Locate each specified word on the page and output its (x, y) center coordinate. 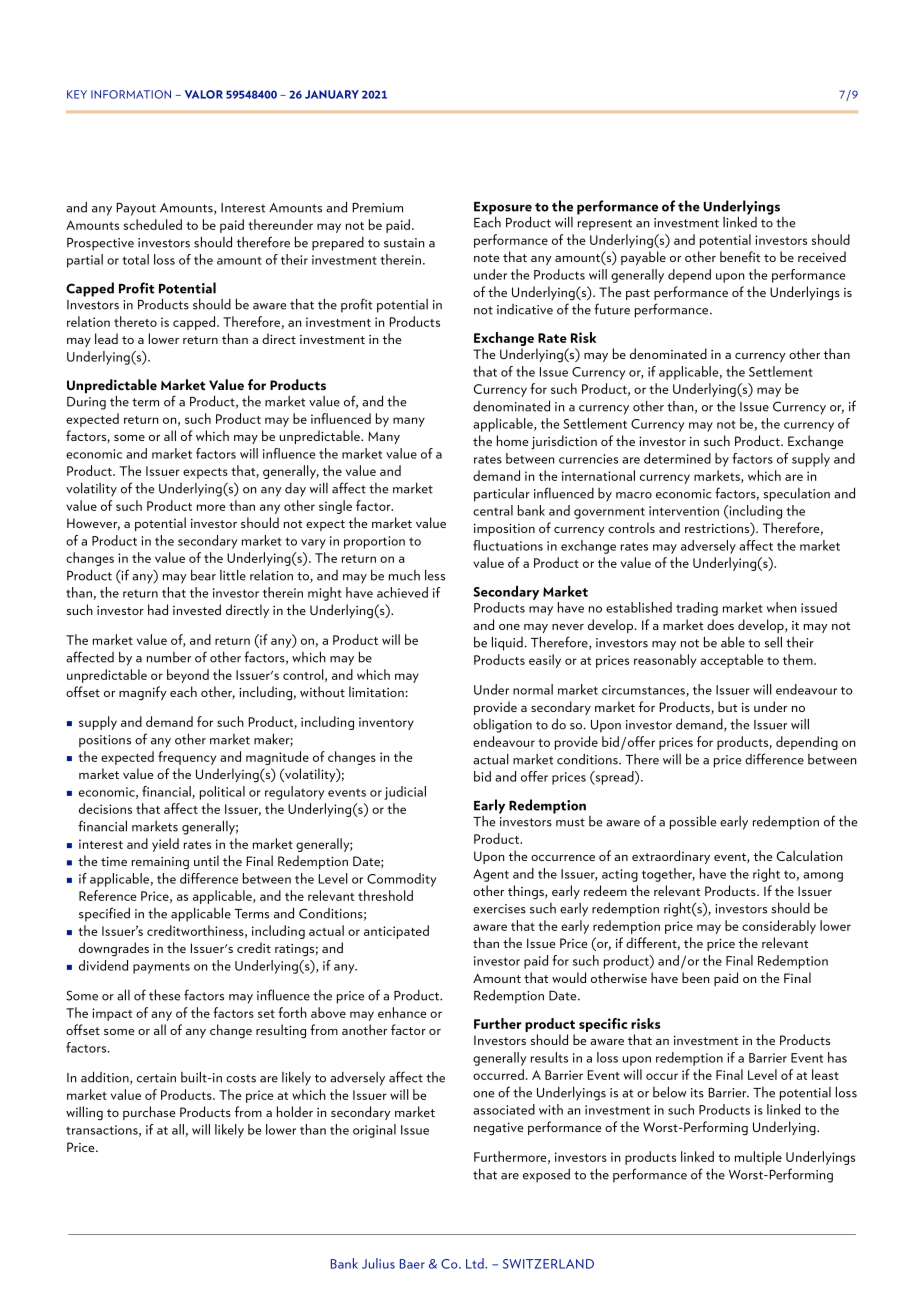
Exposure (503, 209)
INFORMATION (131, 94)
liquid (507, 643)
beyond (188, 676)
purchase (149, 1113)
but (727, 706)
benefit (740, 256)
